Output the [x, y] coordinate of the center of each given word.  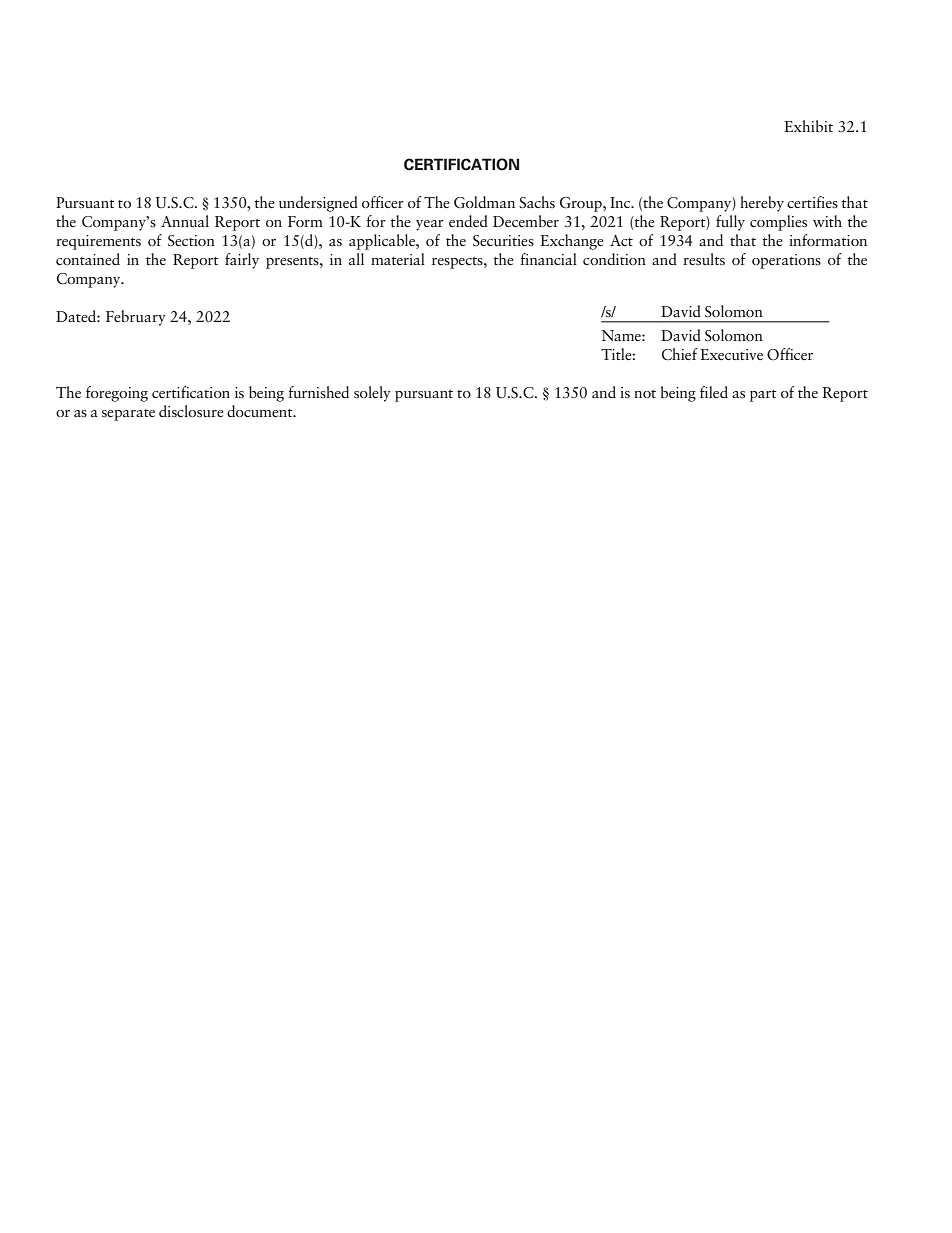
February [136, 318]
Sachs [537, 202]
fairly [242, 261]
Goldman [484, 202]
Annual [185, 221]
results [704, 259]
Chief [680, 354]
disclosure [191, 411]
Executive [731, 354]
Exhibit [808, 126]
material [398, 259]
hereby [762, 204]
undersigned [318, 204]
